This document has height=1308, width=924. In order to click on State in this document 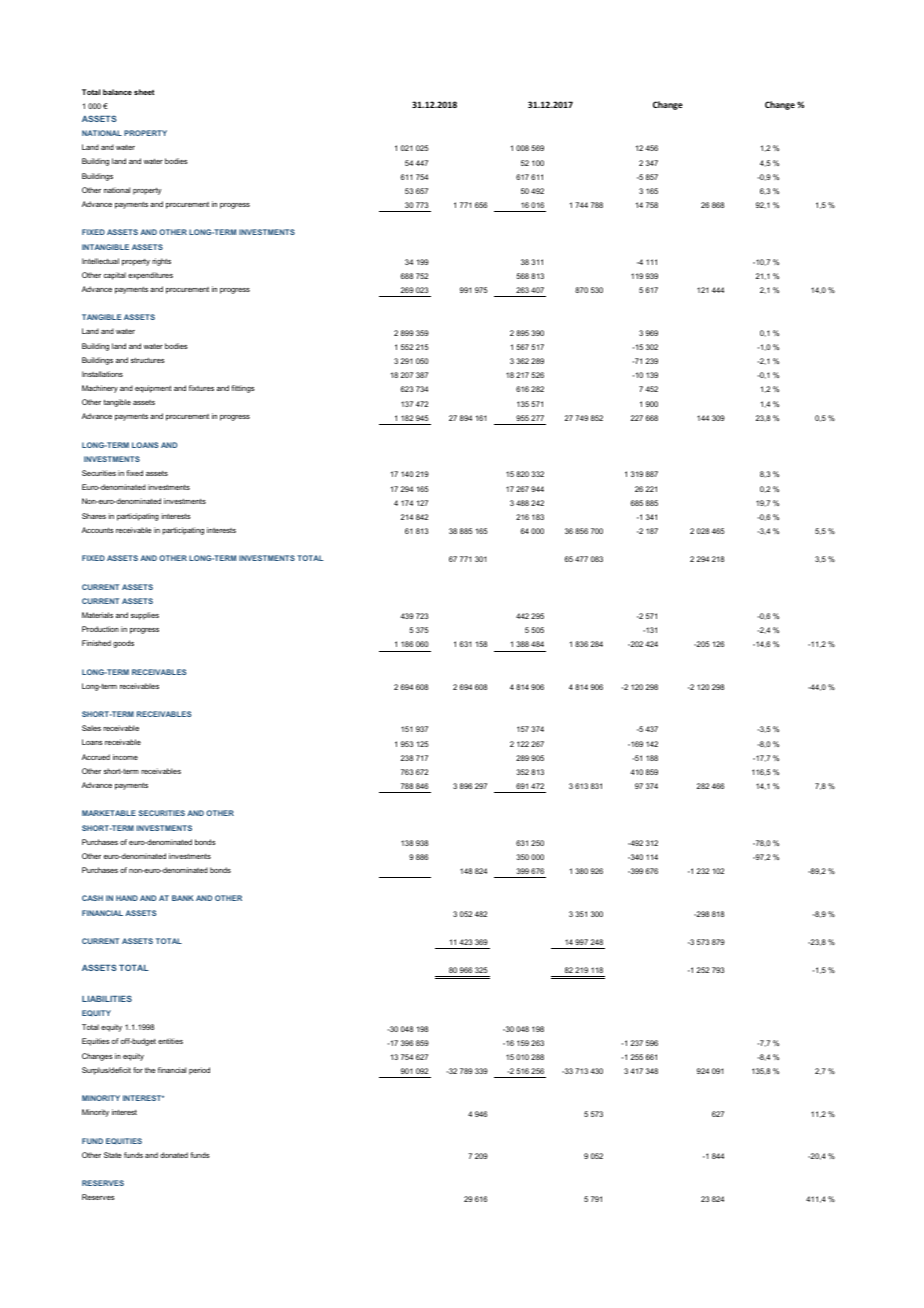, I will do `click(113, 1155)`.
